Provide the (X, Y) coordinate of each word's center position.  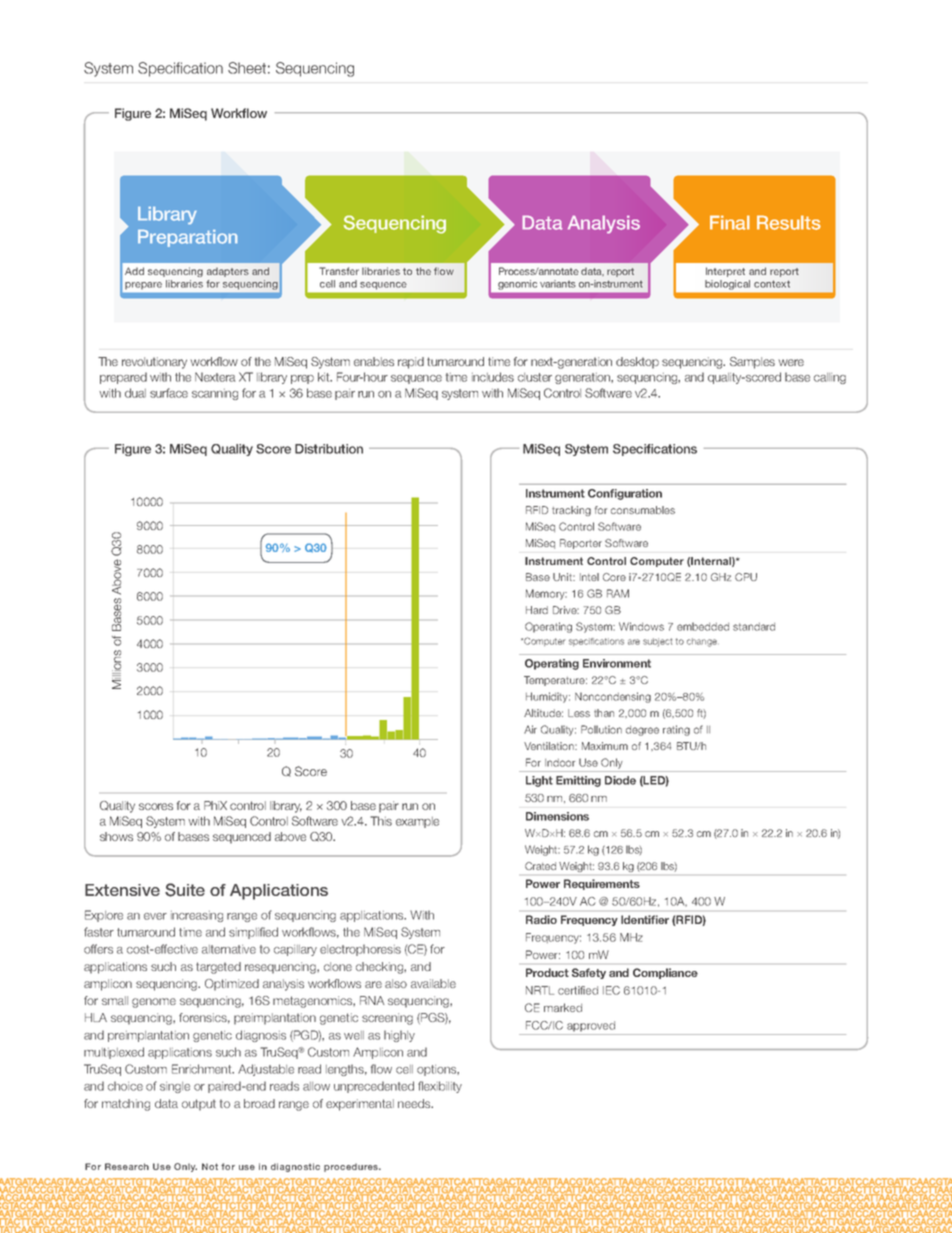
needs (415, 1103)
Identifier (645, 919)
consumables (643, 510)
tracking (571, 511)
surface (169, 393)
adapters (228, 272)
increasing (197, 916)
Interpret (725, 272)
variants (558, 284)
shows (116, 836)
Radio (541, 919)
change (703, 642)
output (199, 1105)
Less (579, 713)
